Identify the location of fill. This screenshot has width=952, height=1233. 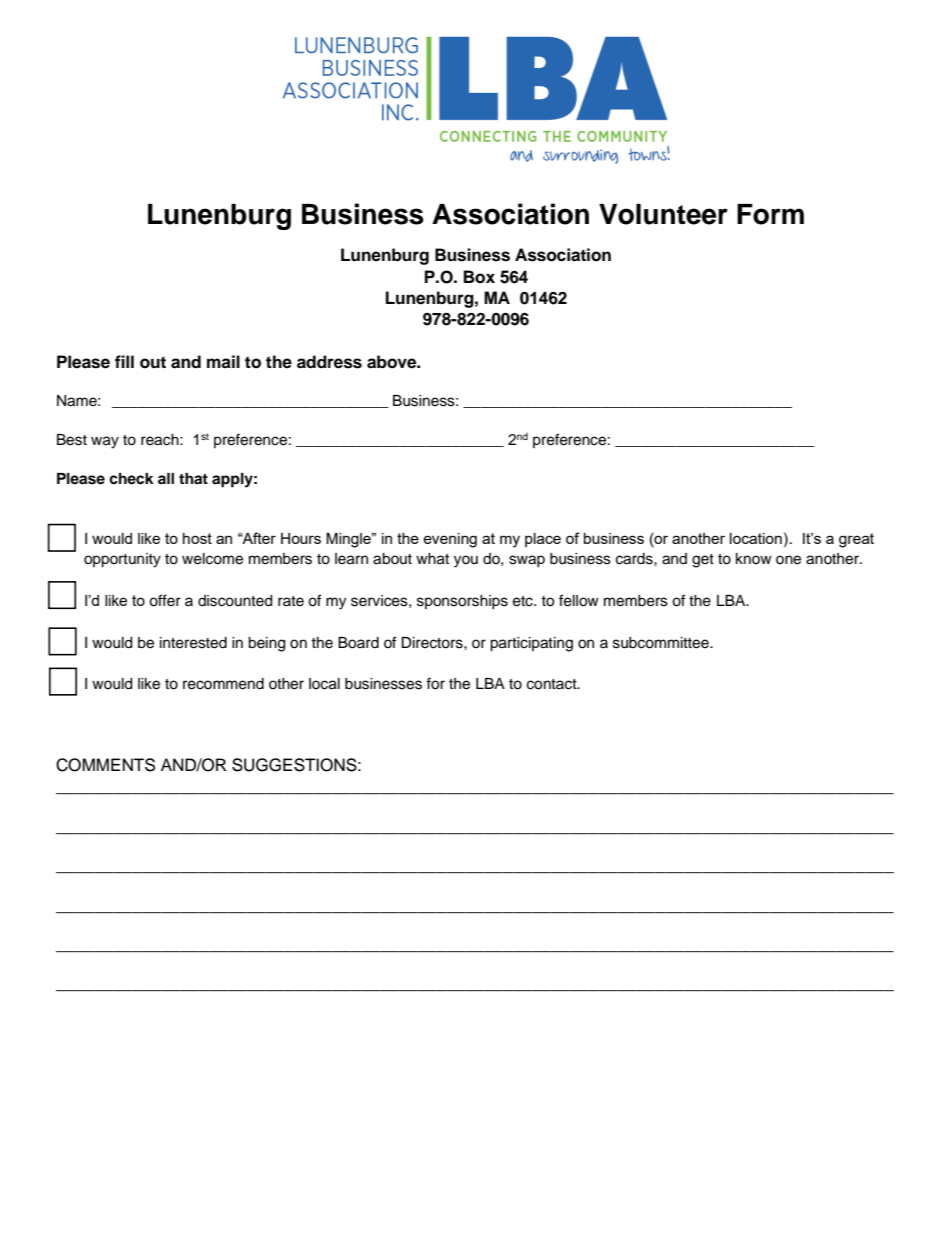
(124, 361).
